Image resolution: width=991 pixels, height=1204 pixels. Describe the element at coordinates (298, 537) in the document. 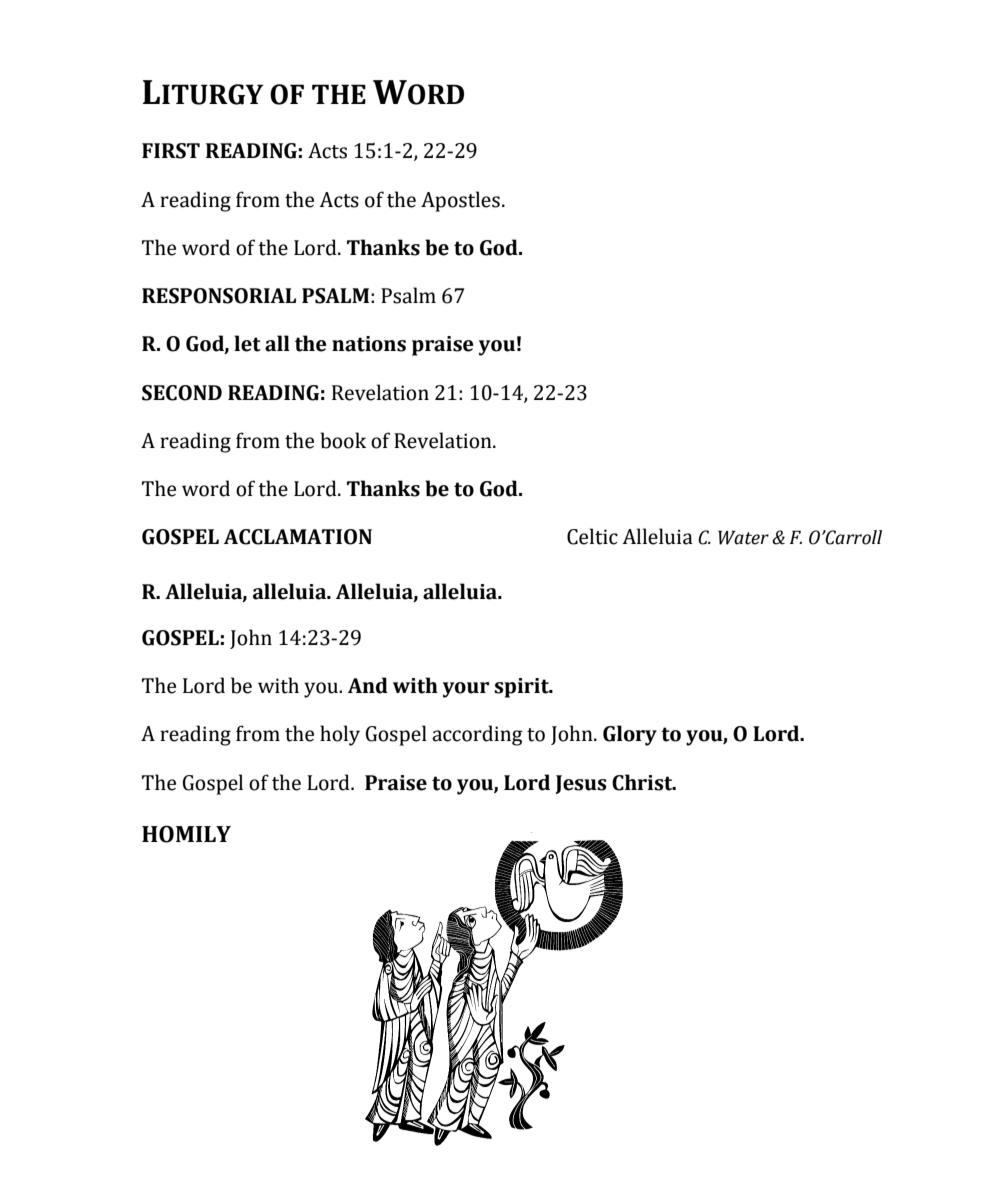

I see `ACCLAMATION` at that location.
